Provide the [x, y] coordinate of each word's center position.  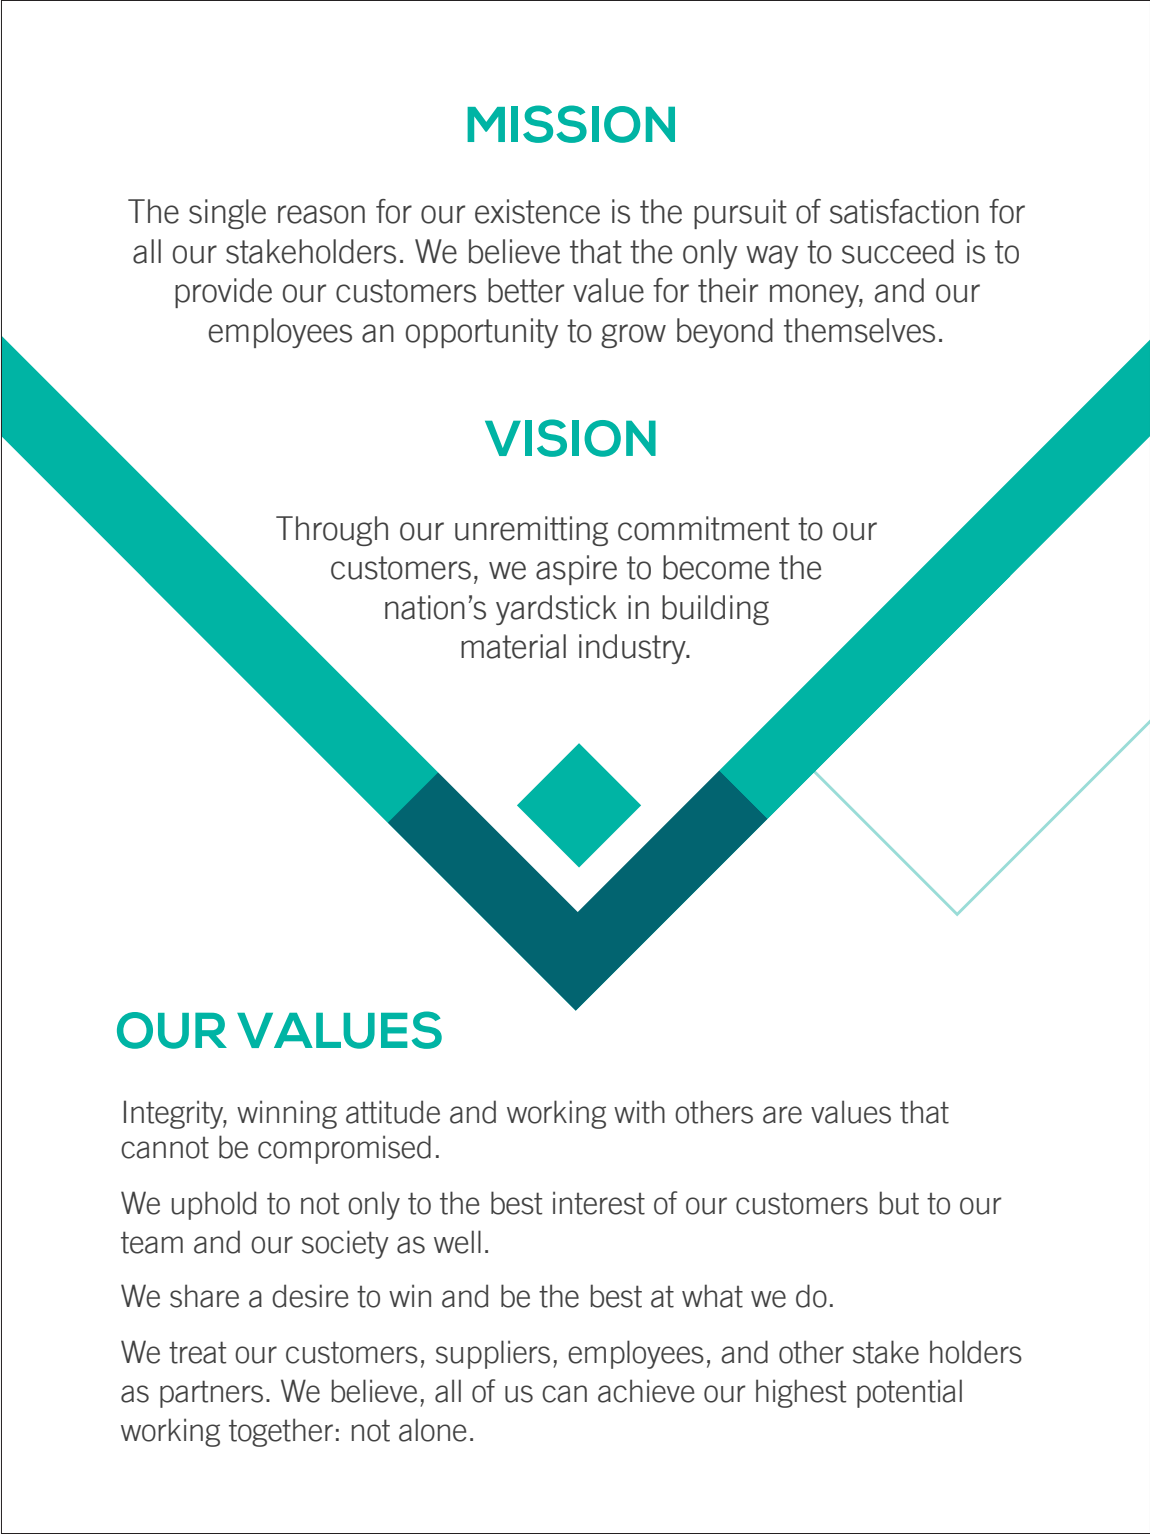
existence [537, 211]
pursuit [740, 214]
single [227, 214]
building [715, 610]
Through [332, 531]
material [513, 646]
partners [211, 1394]
